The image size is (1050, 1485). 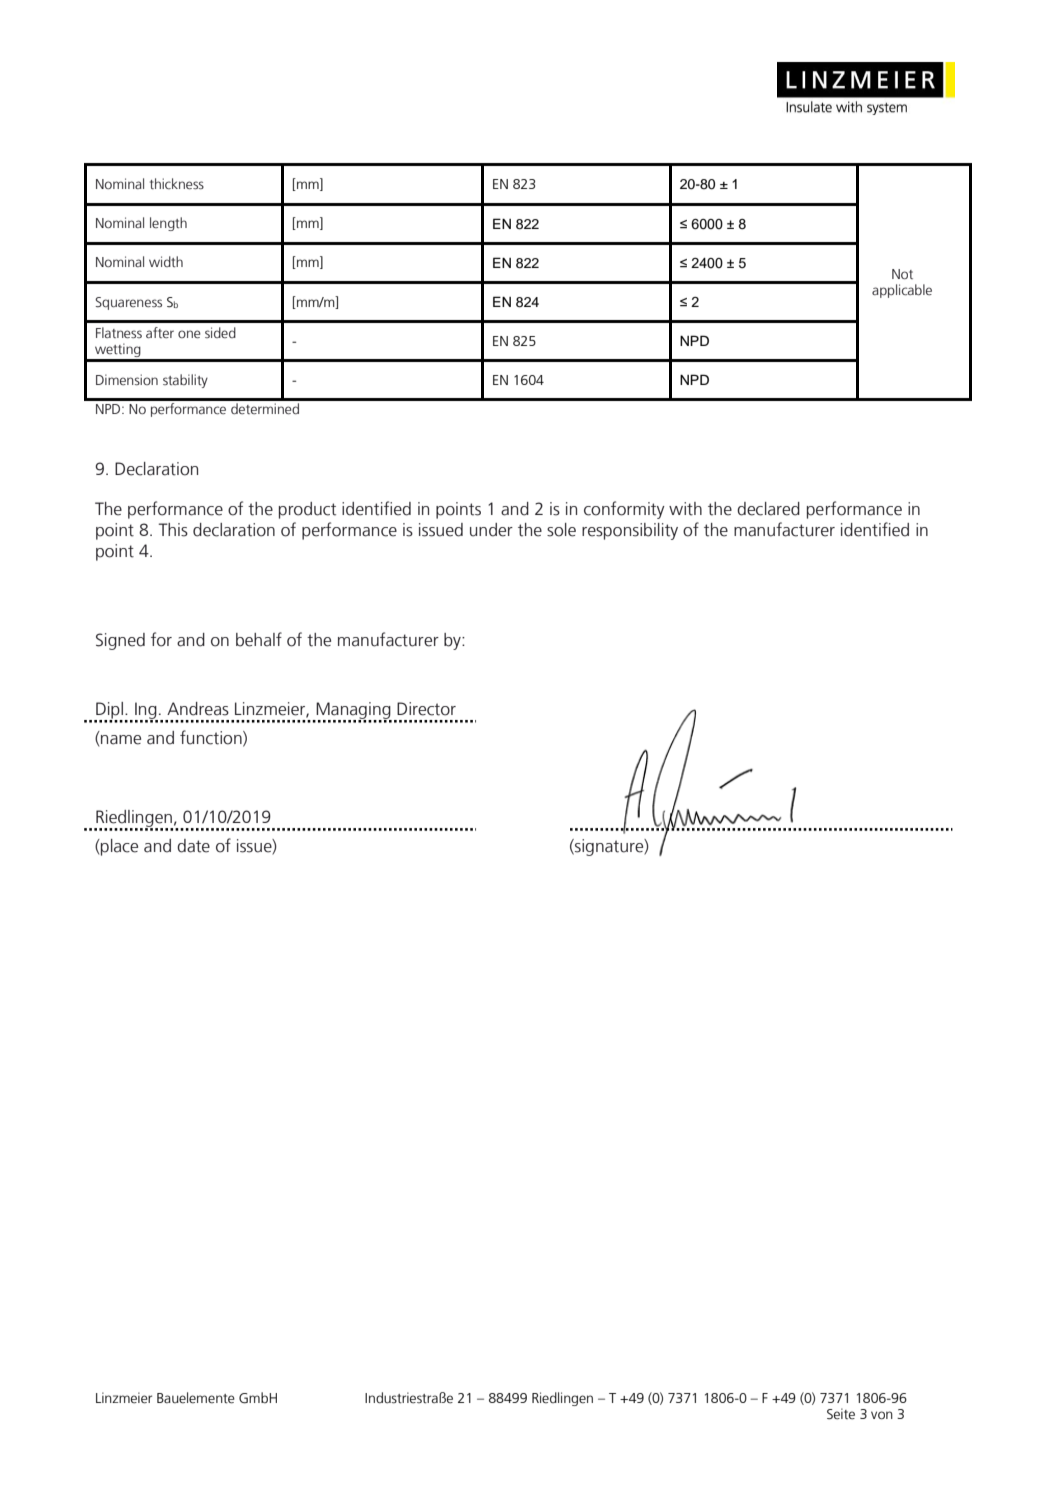 What do you see at coordinates (220, 332) in the document?
I see `sided` at bounding box center [220, 332].
